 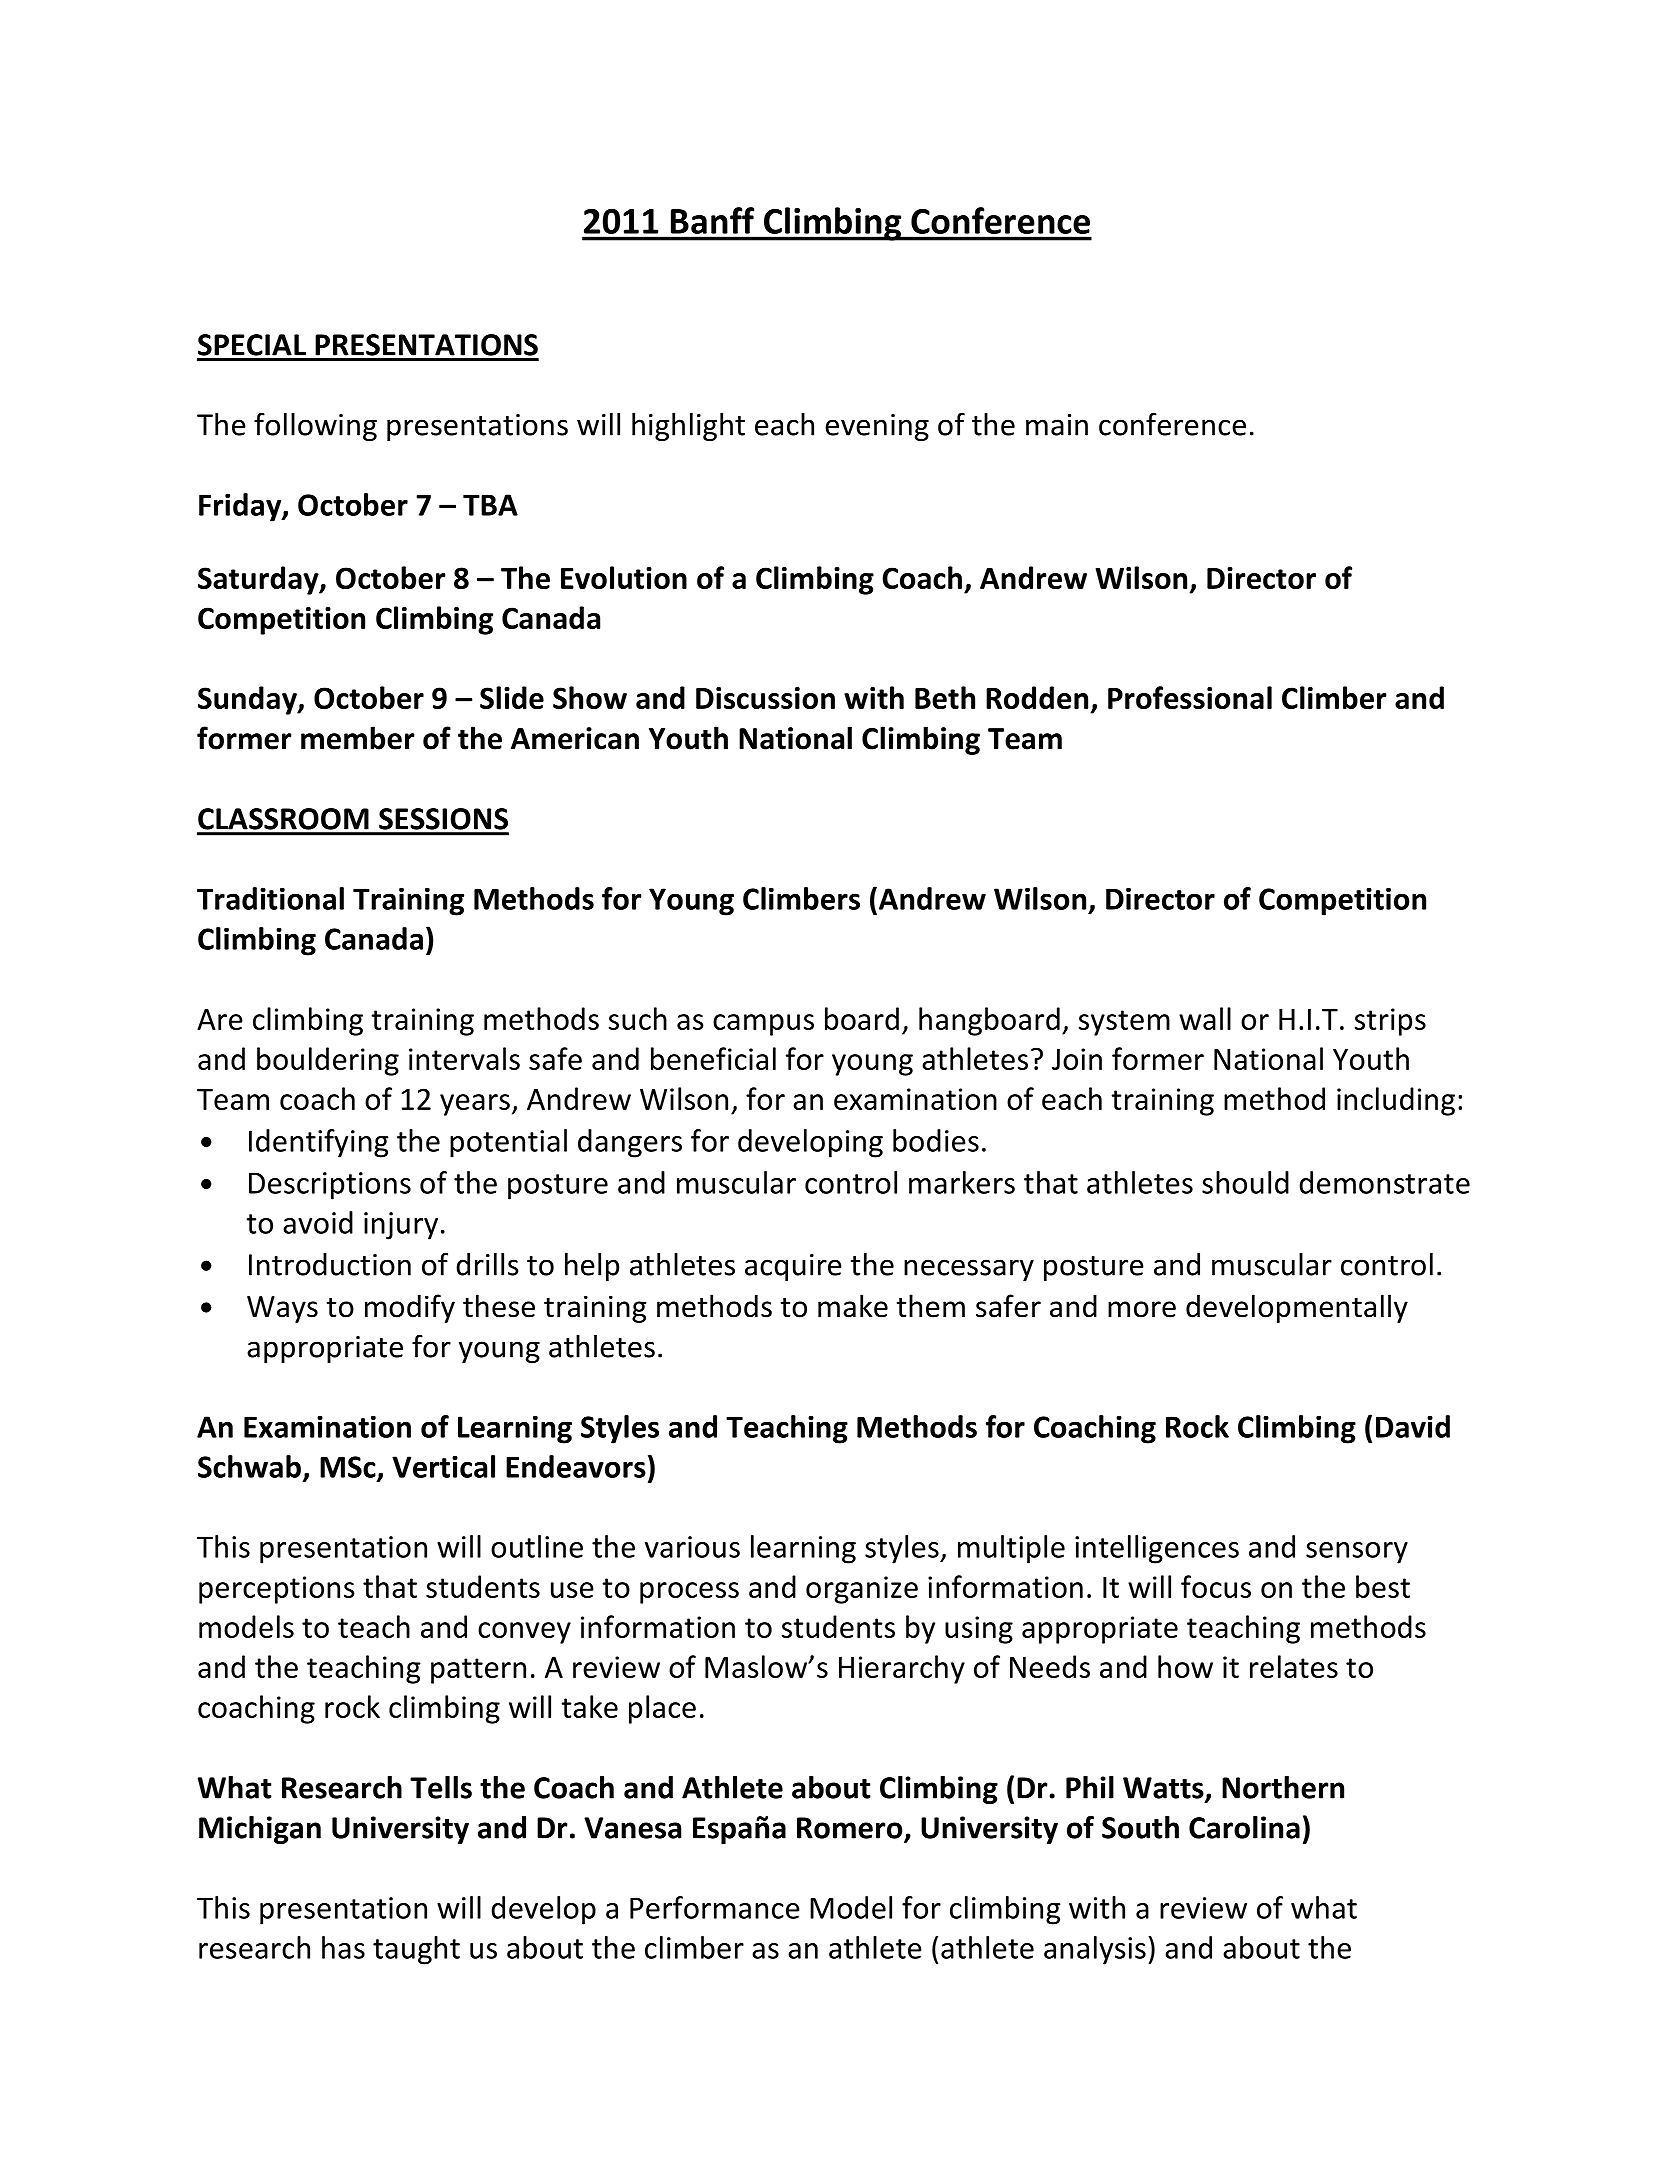 I want to click on main, so click(x=1057, y=425).
